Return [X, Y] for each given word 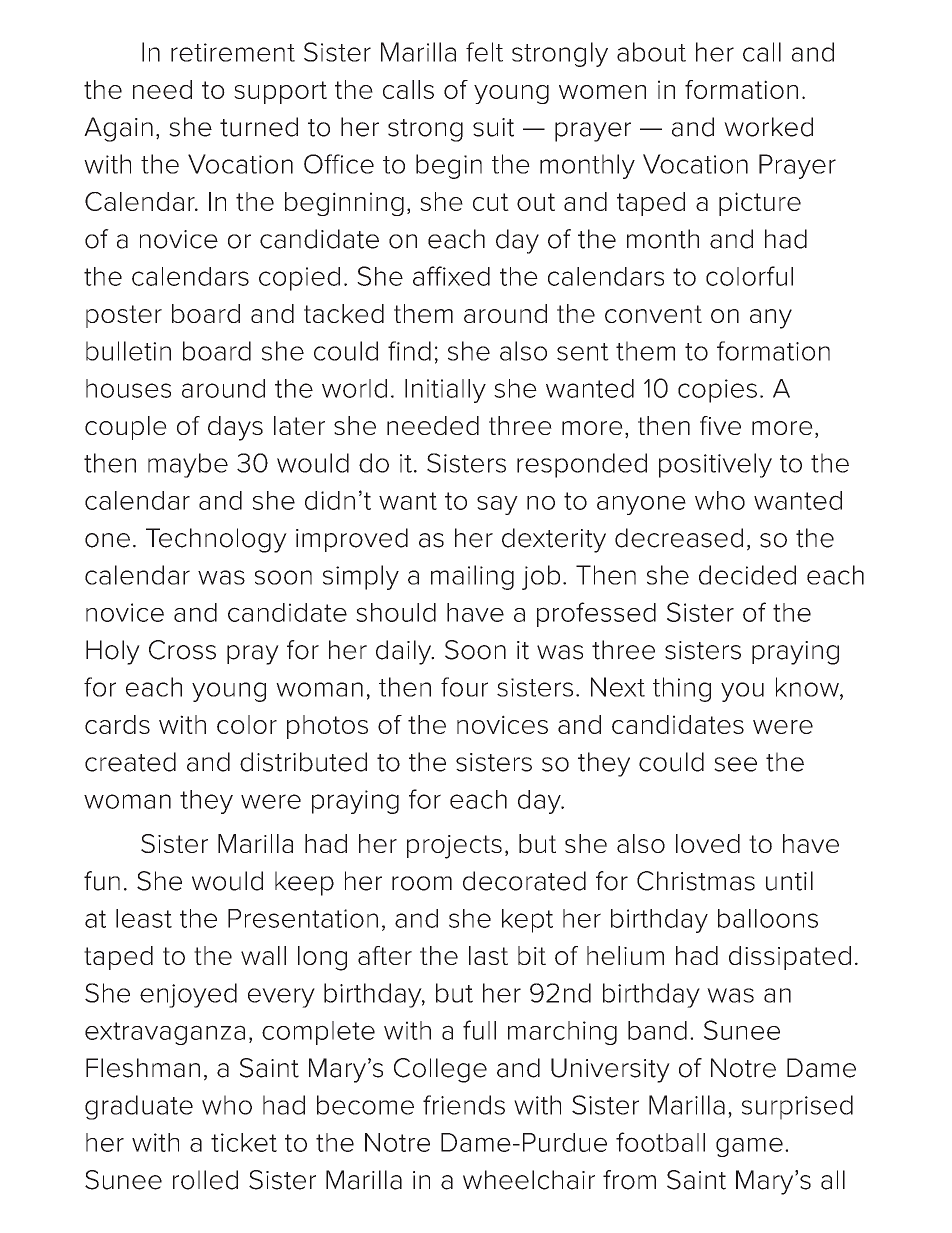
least [144, 918]
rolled [205, 1180]
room [422, 883]
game [749, 1147]
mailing [472, 577]
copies [717, 391]
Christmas [696, 881]
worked [768, 127]
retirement [233, 52]
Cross [182, 650]
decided [747, 575]
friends [464, 1105]
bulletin [128, 351]
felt [484, 52]
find [409, 351]
